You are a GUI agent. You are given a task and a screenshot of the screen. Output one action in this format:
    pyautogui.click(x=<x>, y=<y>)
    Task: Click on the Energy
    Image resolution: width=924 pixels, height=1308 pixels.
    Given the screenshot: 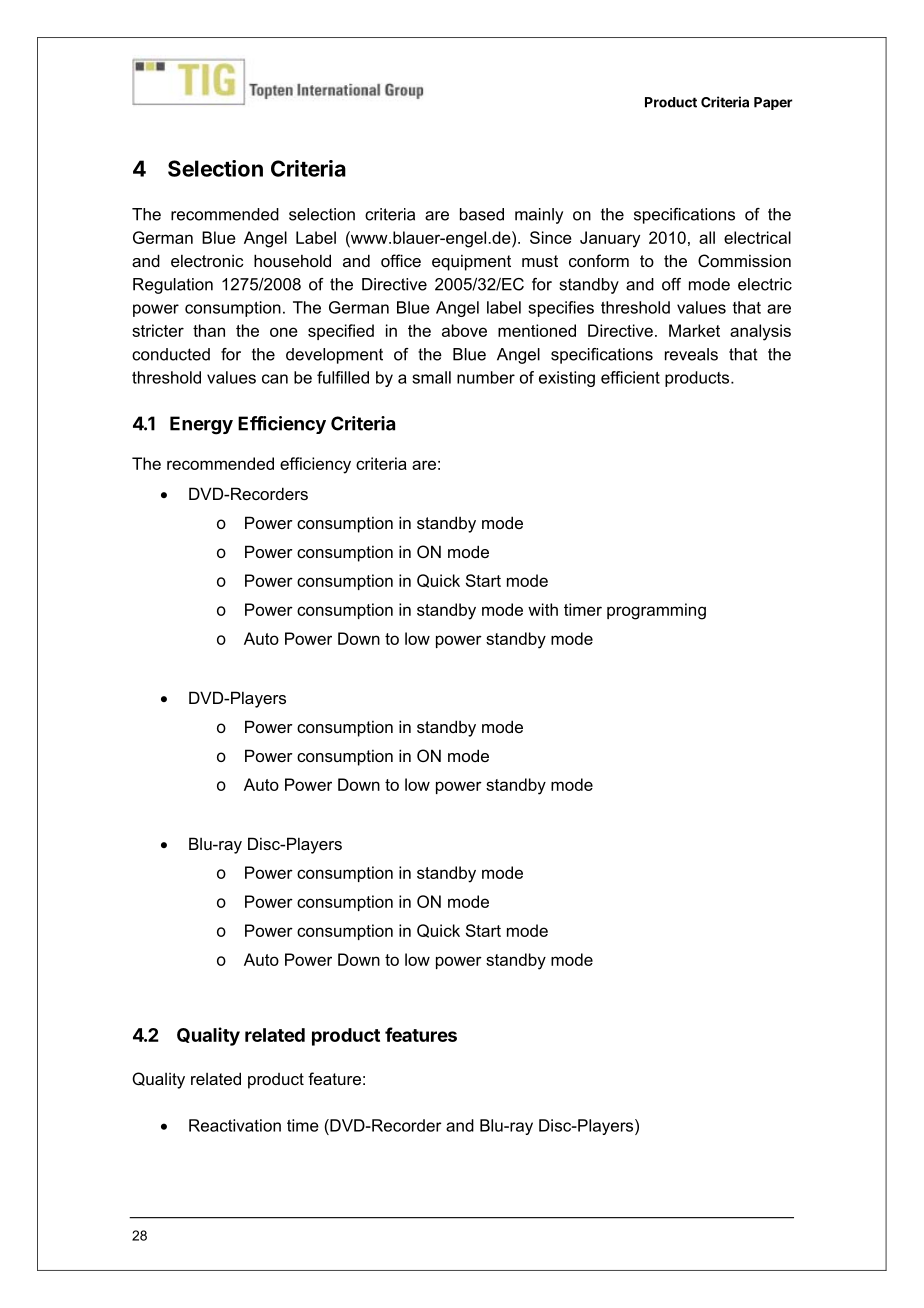 What is the action you would take?
    pyautogui.click(x=201, y=425)
